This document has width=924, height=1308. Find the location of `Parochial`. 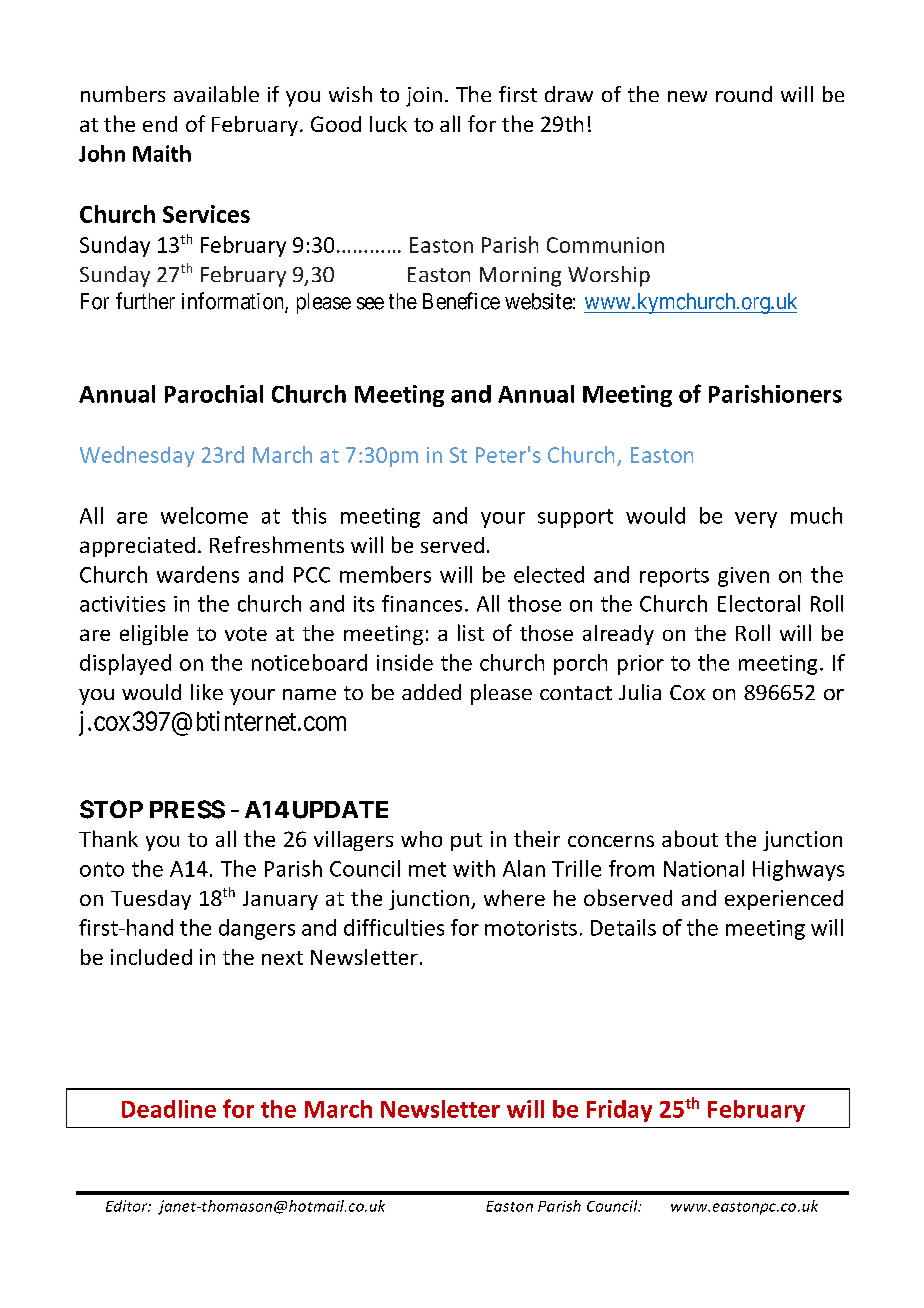

Parochial is located at coordinates (214, 394).
